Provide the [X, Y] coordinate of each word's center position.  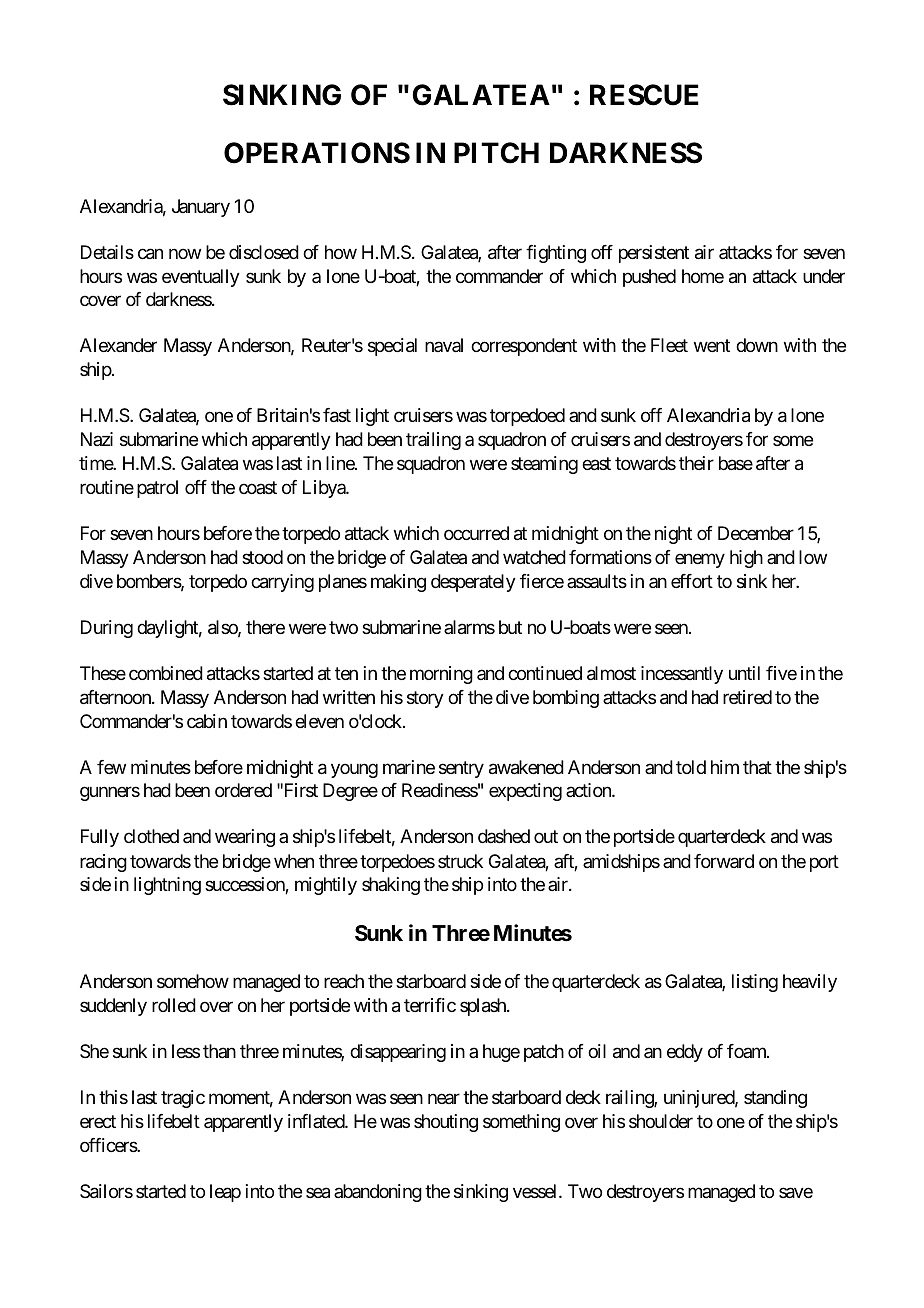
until [744, 673]
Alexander [118, 345]
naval [444, 345]
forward [724, 861]
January [201, 208]
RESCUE [644, 95]
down [757, 345]
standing [775, 1099]
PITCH [496, 153]
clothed [151, 836]
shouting [446, 1123]
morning [441, 675]
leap [225, 1193]
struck [460, 861]
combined [166, 673]
